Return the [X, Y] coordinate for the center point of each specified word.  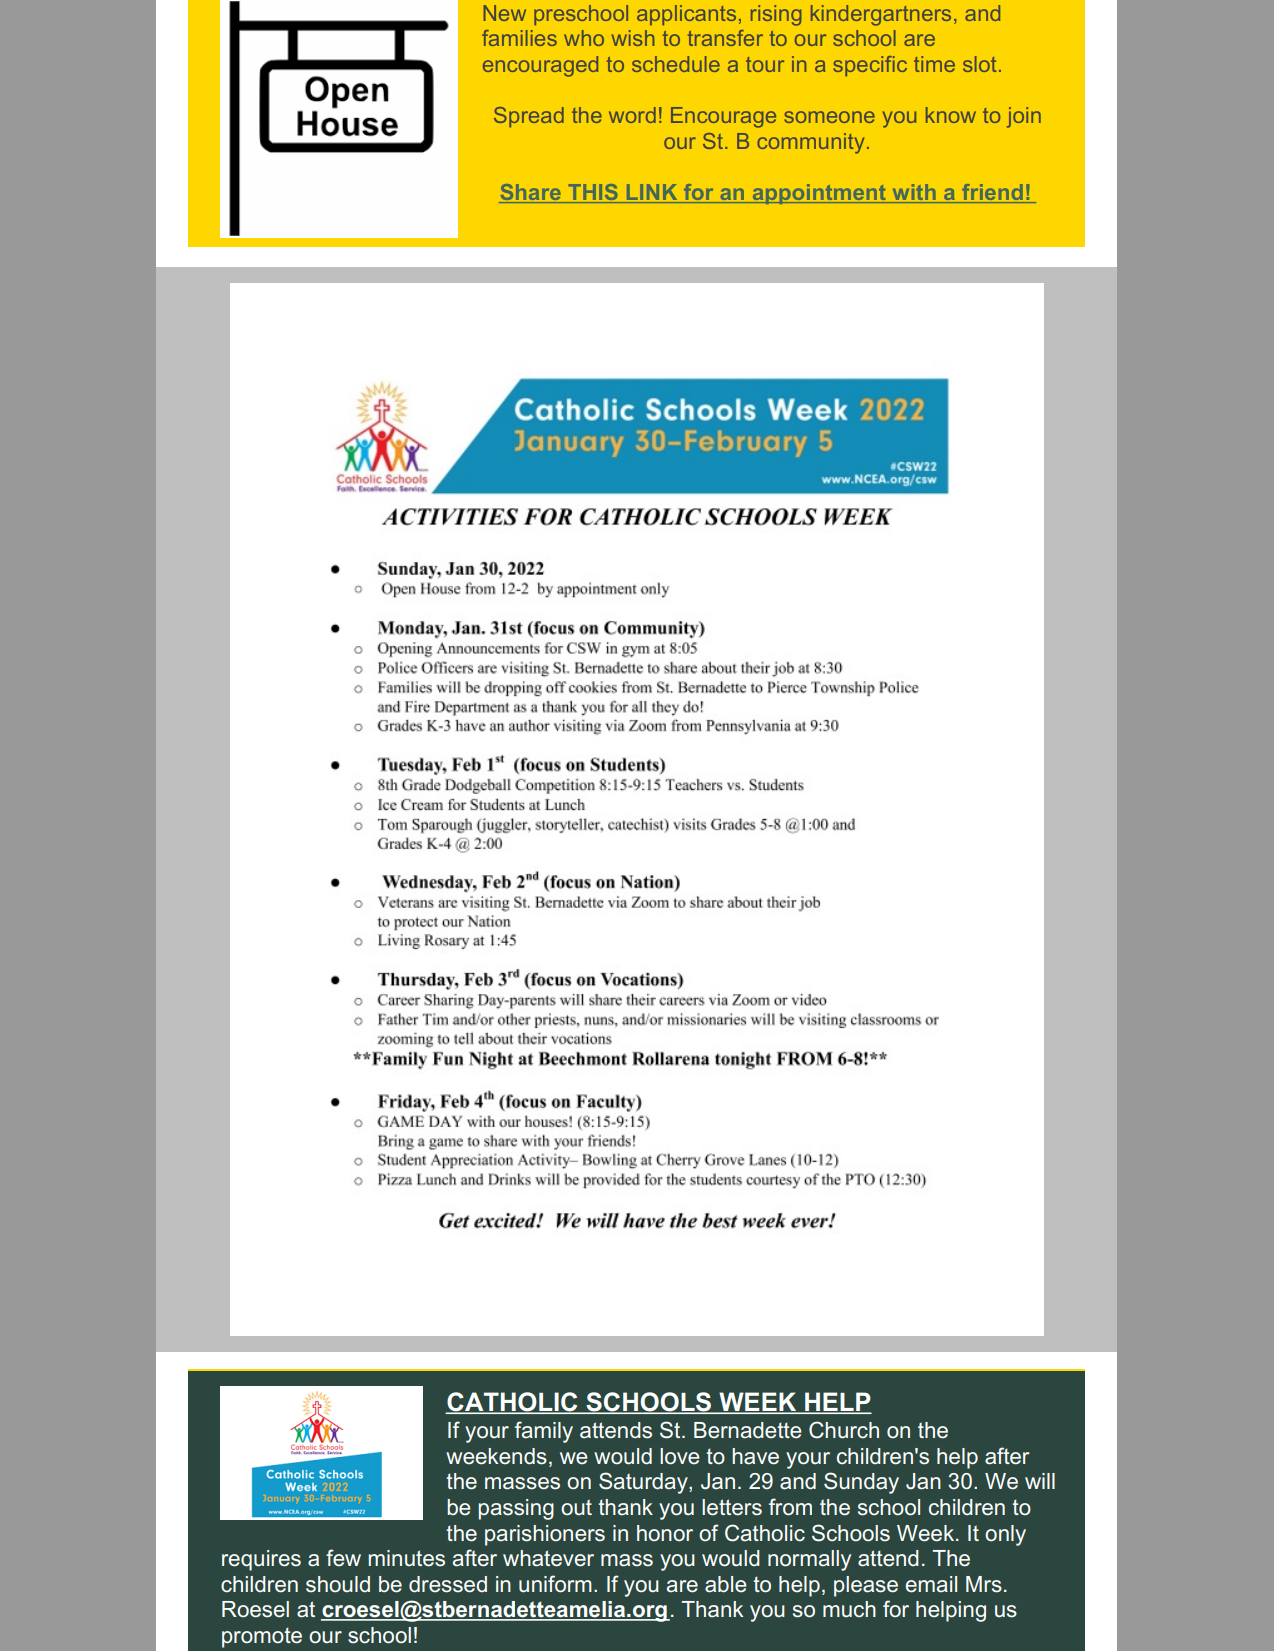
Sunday [861, 1483]
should [338, 1584]
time [934, 64]
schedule [676, 64]
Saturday [644, 1483]
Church [844, 1430]
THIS [593, 193]
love [680, 1456]
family [544, 1432]
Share [531, 193]
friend [992, 193]
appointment [819, 194]
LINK [652, 193]
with [914, 193]
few [343, 1558]
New [505, 13]
